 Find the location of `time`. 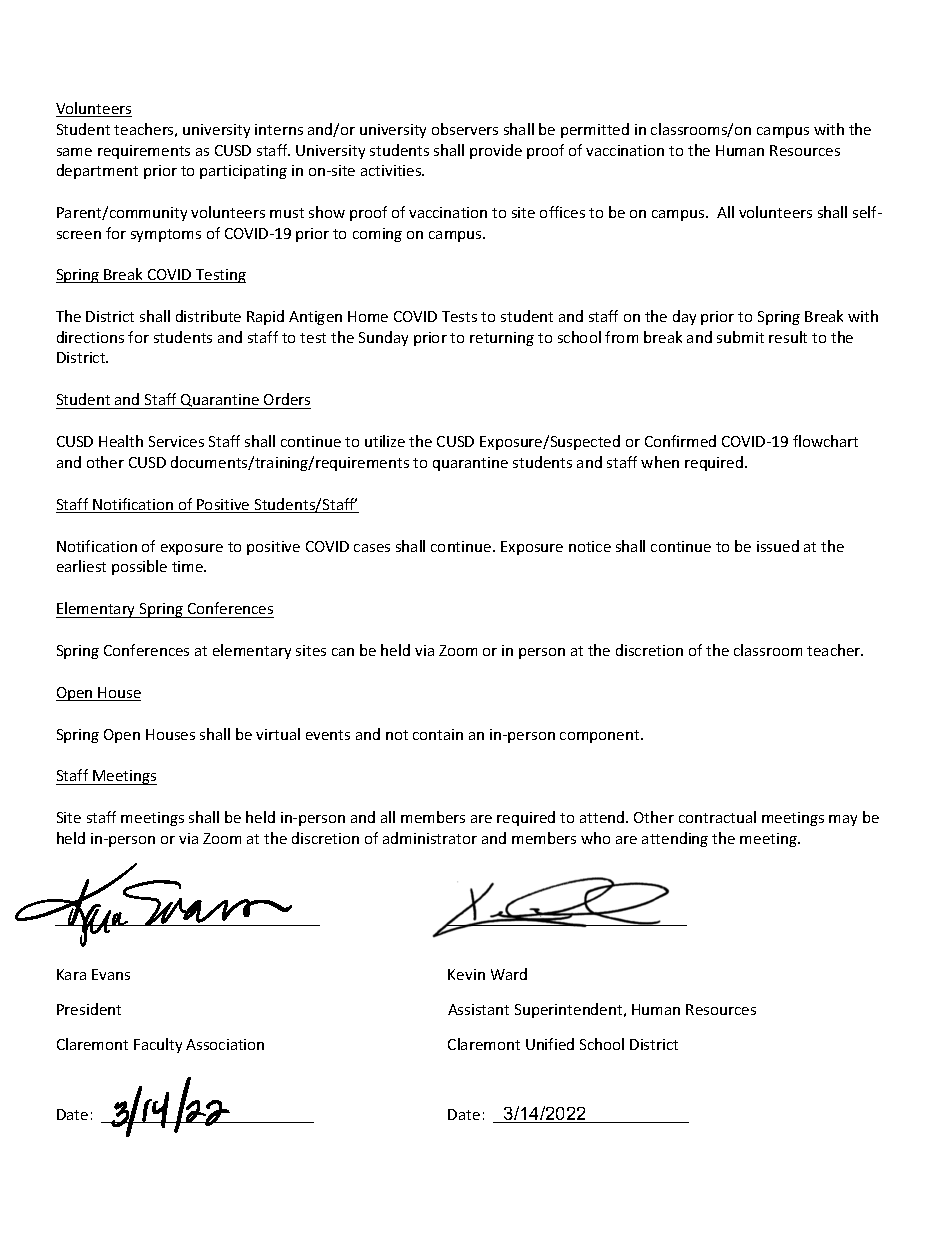

time is located at coordinates (189, 566).
